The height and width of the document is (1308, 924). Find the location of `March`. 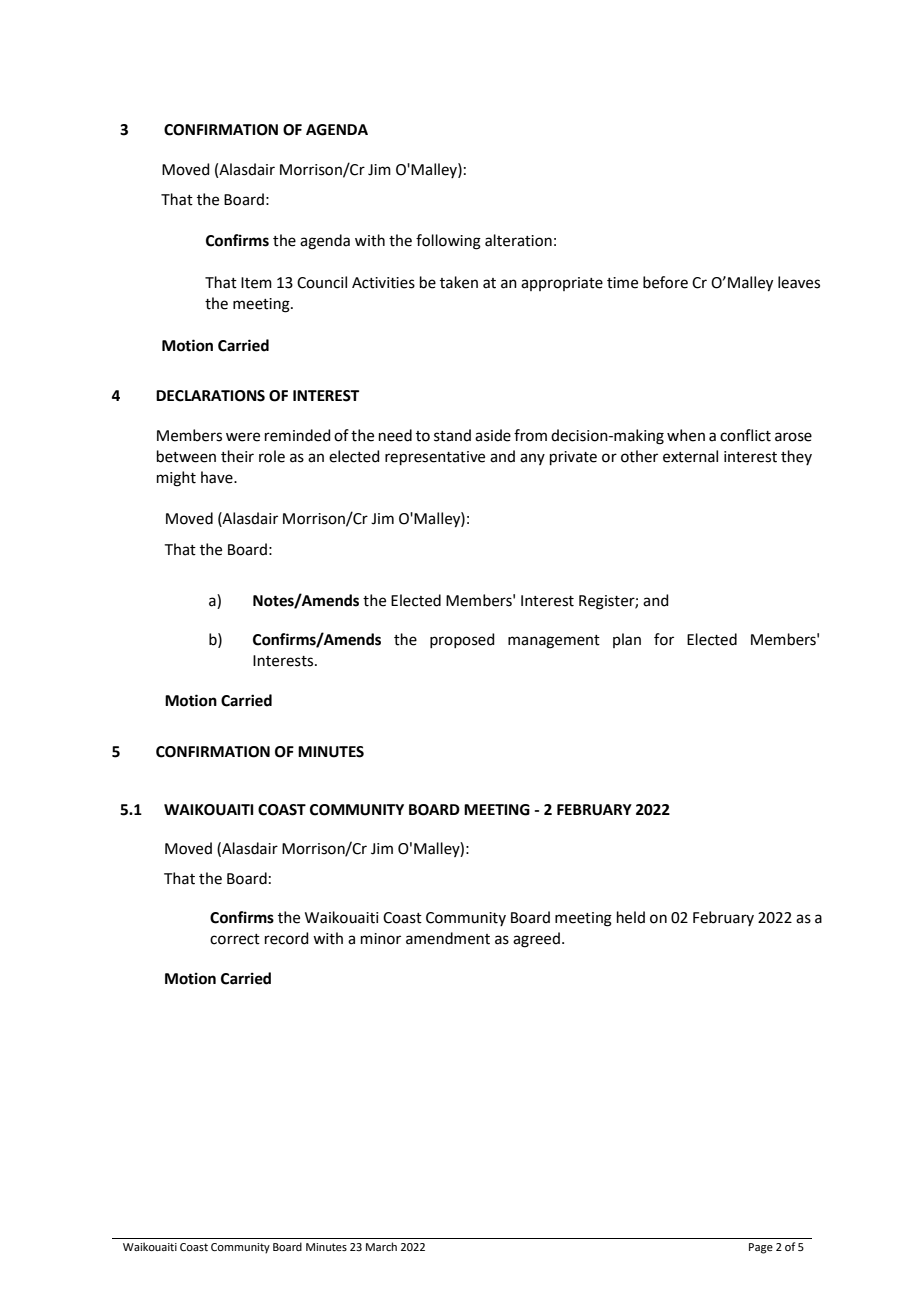

March is located at coordinates (381, 1246).
